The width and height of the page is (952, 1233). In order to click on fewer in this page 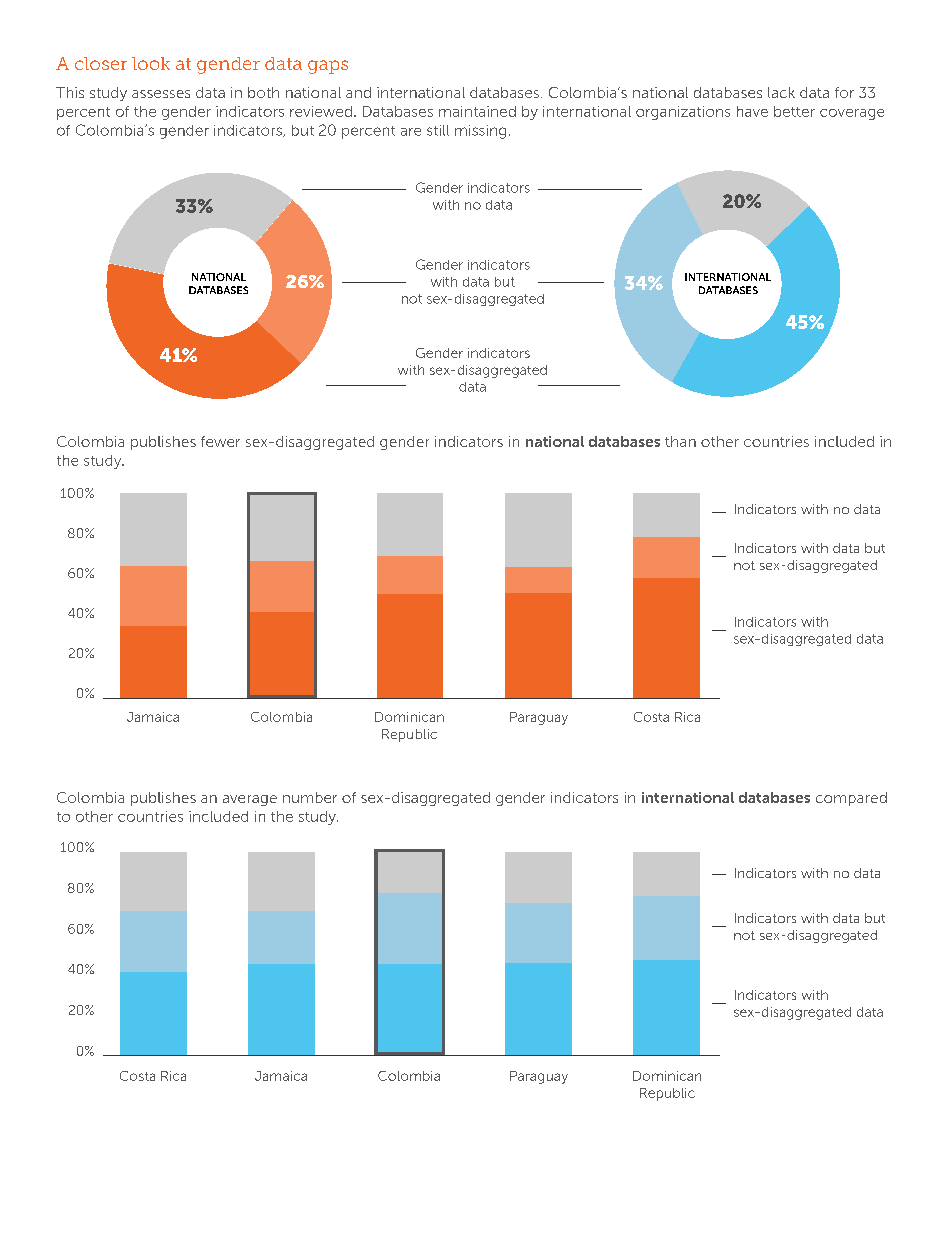, I will do `click(220, 441)`.
